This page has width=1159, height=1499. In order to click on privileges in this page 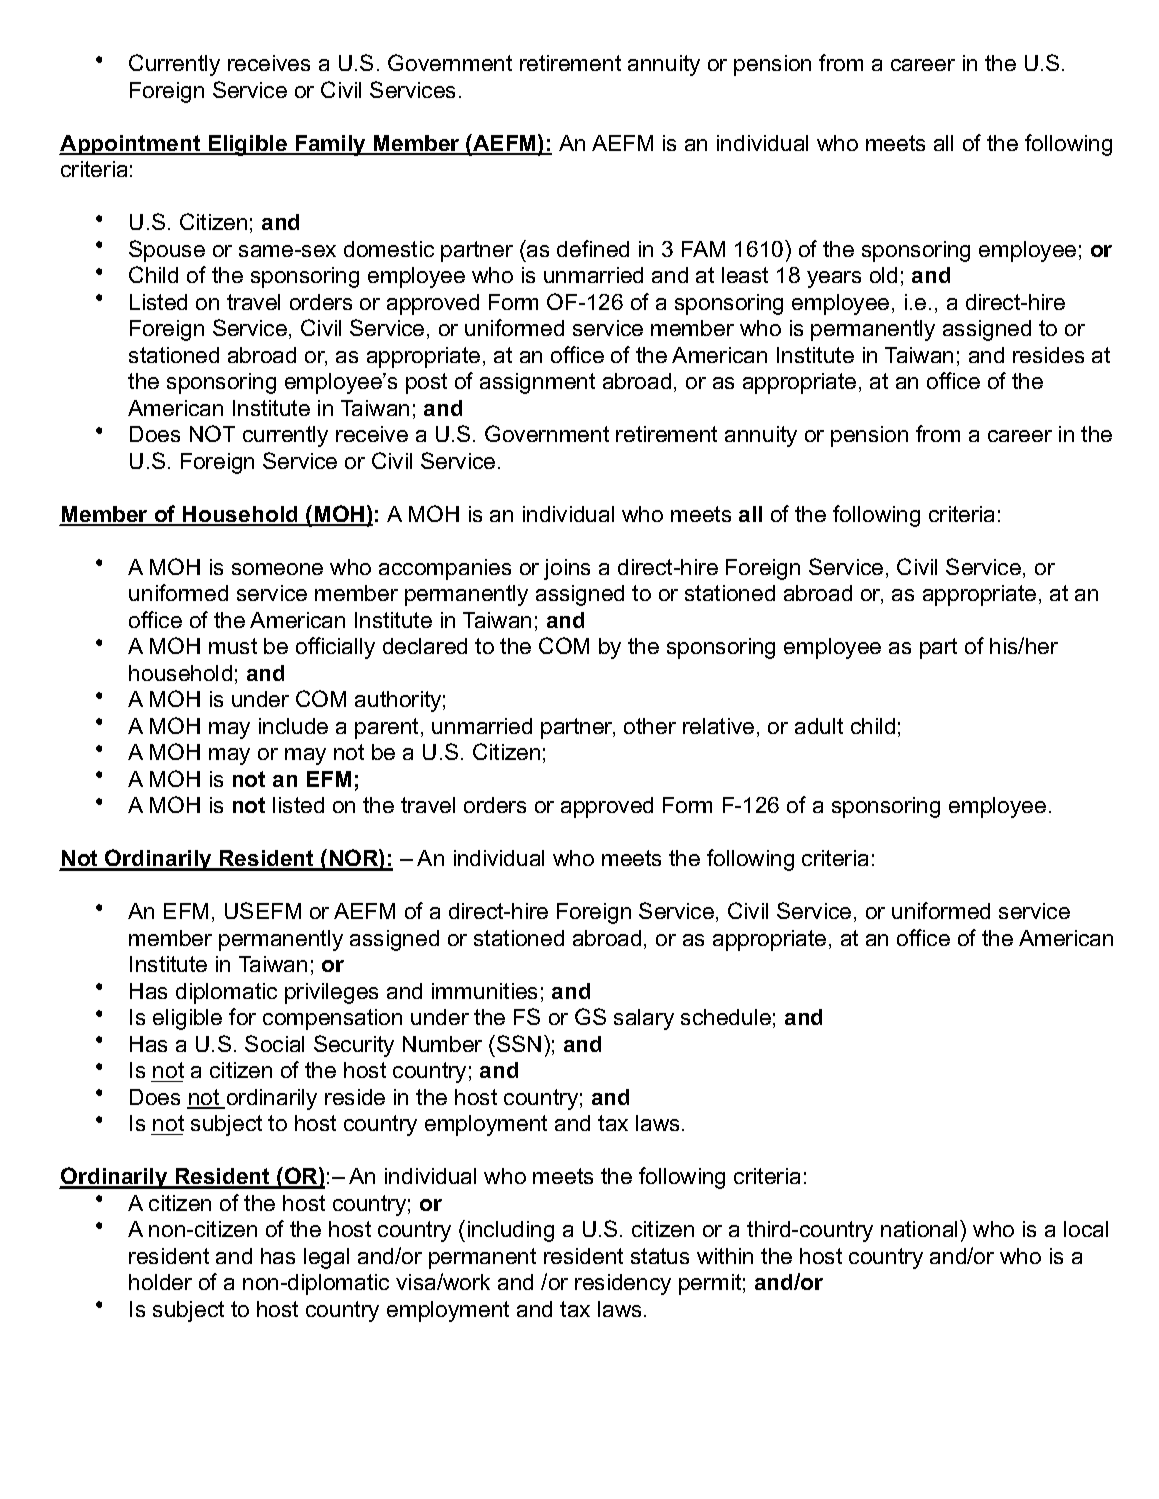, I will do `click(331, 993)`.
